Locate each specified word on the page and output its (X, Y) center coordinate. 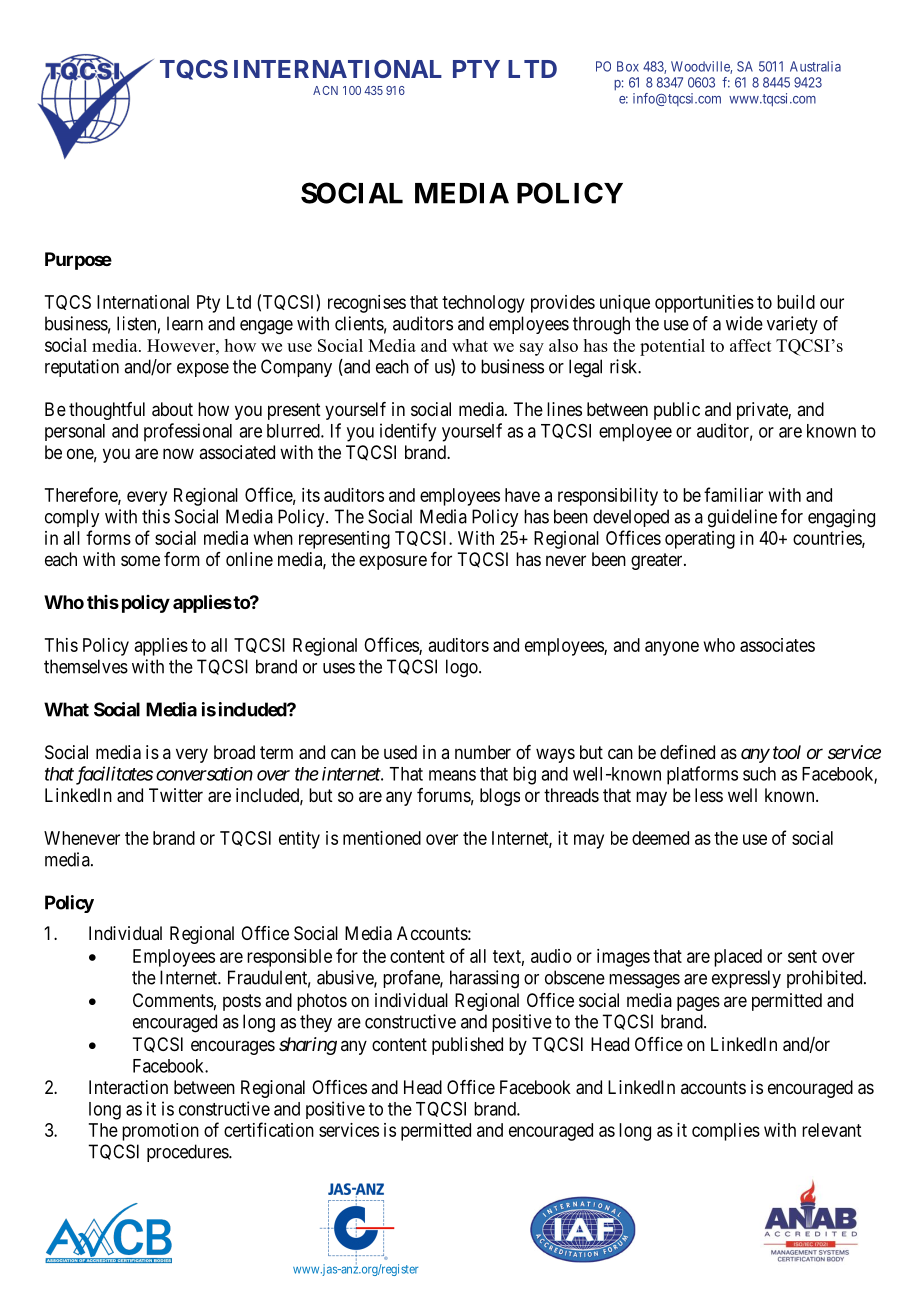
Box (628, 66)
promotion (160, 1132)
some (140, 560)
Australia (815, 66)
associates (777, 645)
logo (463, 668)
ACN (325, 90)
